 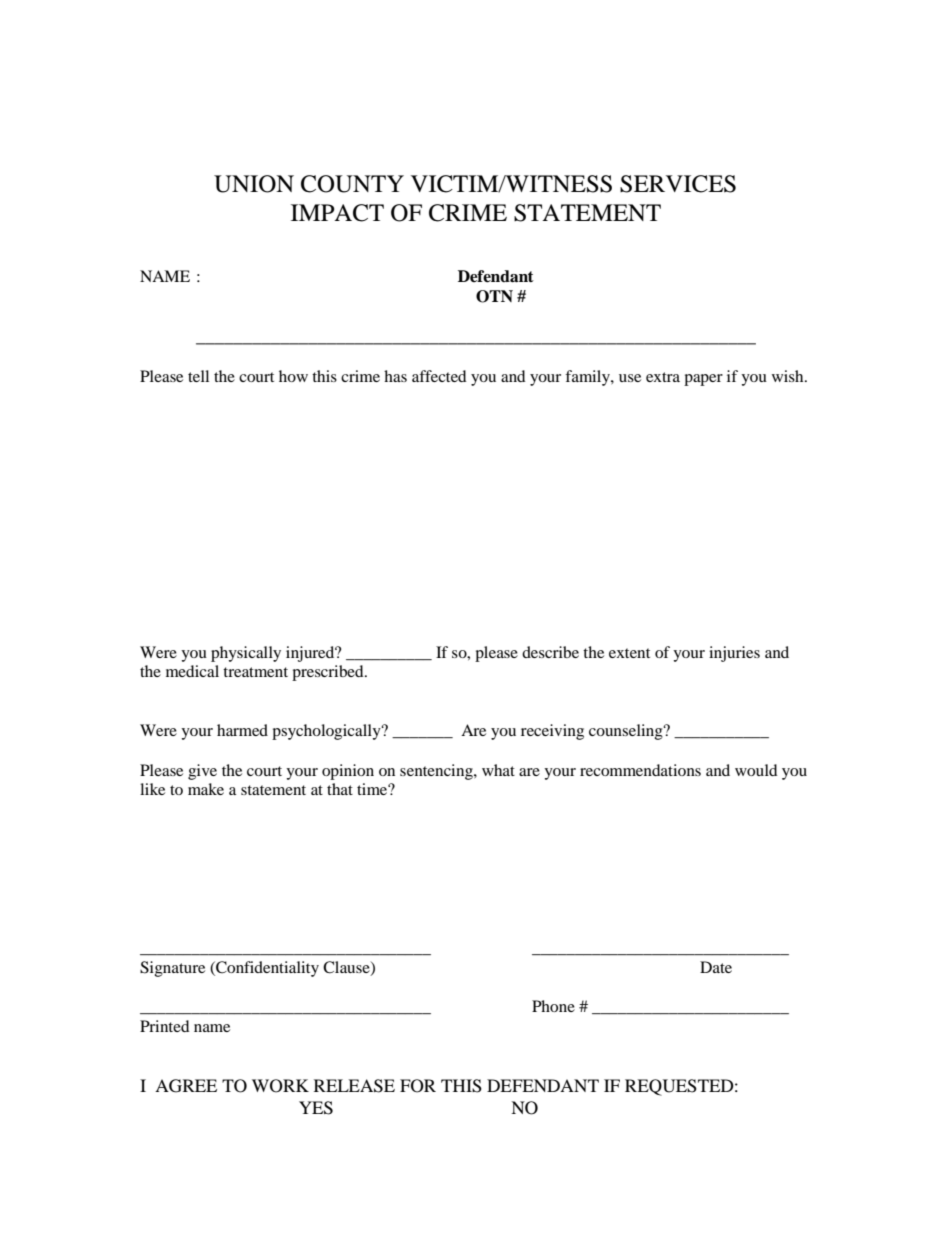 What do you see at coordinates (198, 376) in the document?
I see `tell` at bounding box center [198, 376].
